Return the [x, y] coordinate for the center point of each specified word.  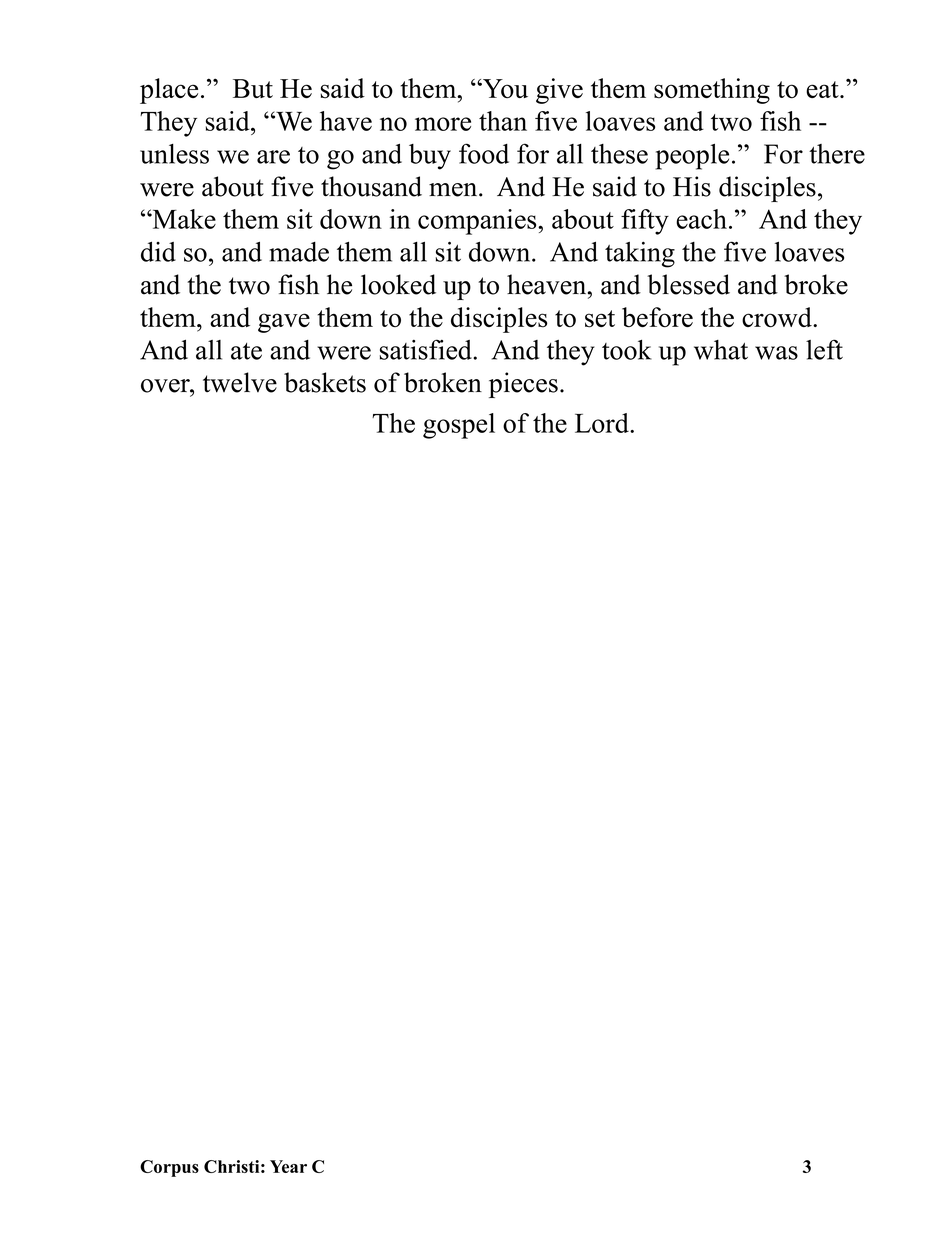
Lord [603, 423]
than [503, 121]
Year [288, 1166]
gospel [459, 426]
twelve [240, 382]
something [712, 91]
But [253, 88]
